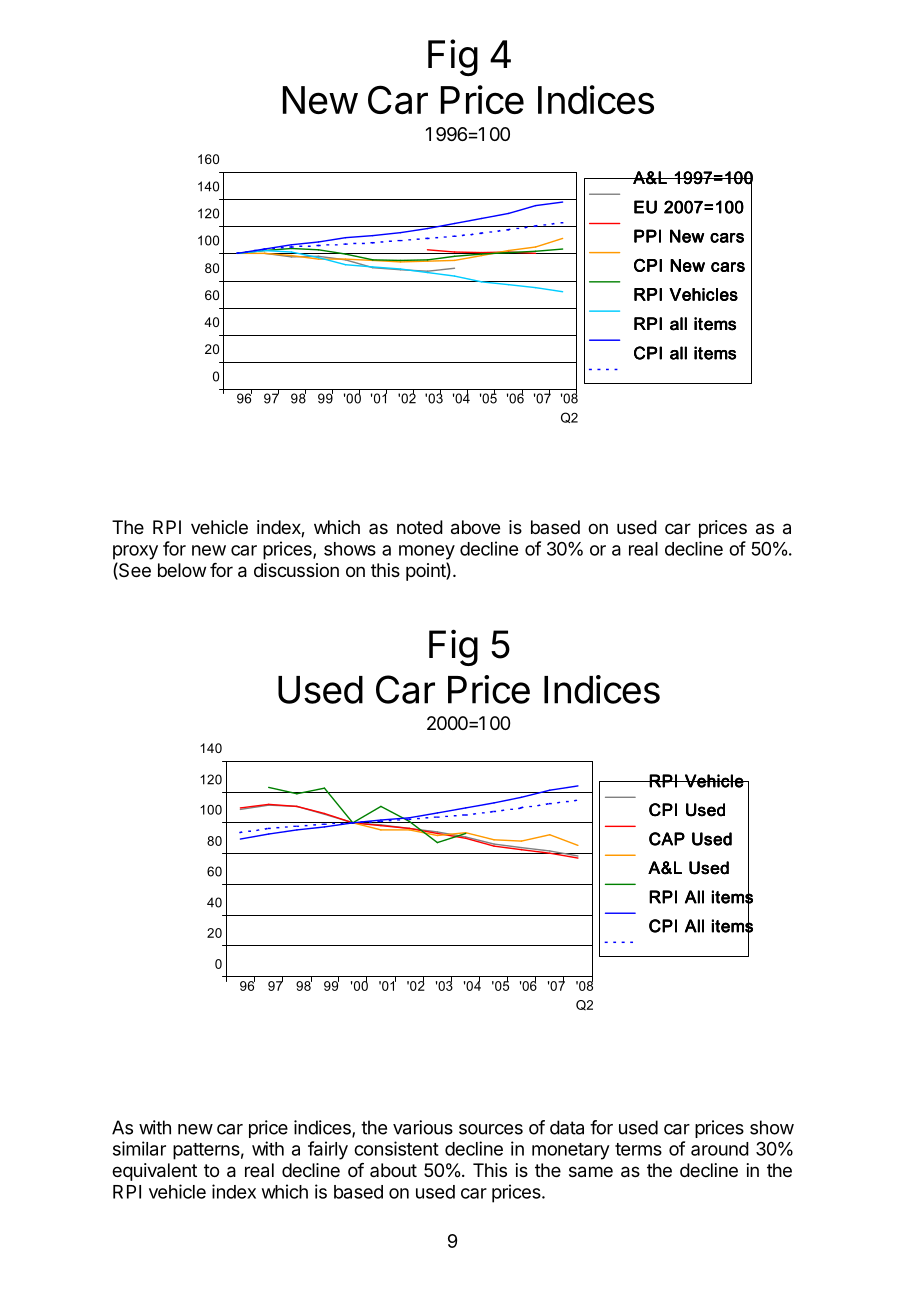 The height and width of the screenshot is (1308, 924). I want to click on money, so click(427, 552).
